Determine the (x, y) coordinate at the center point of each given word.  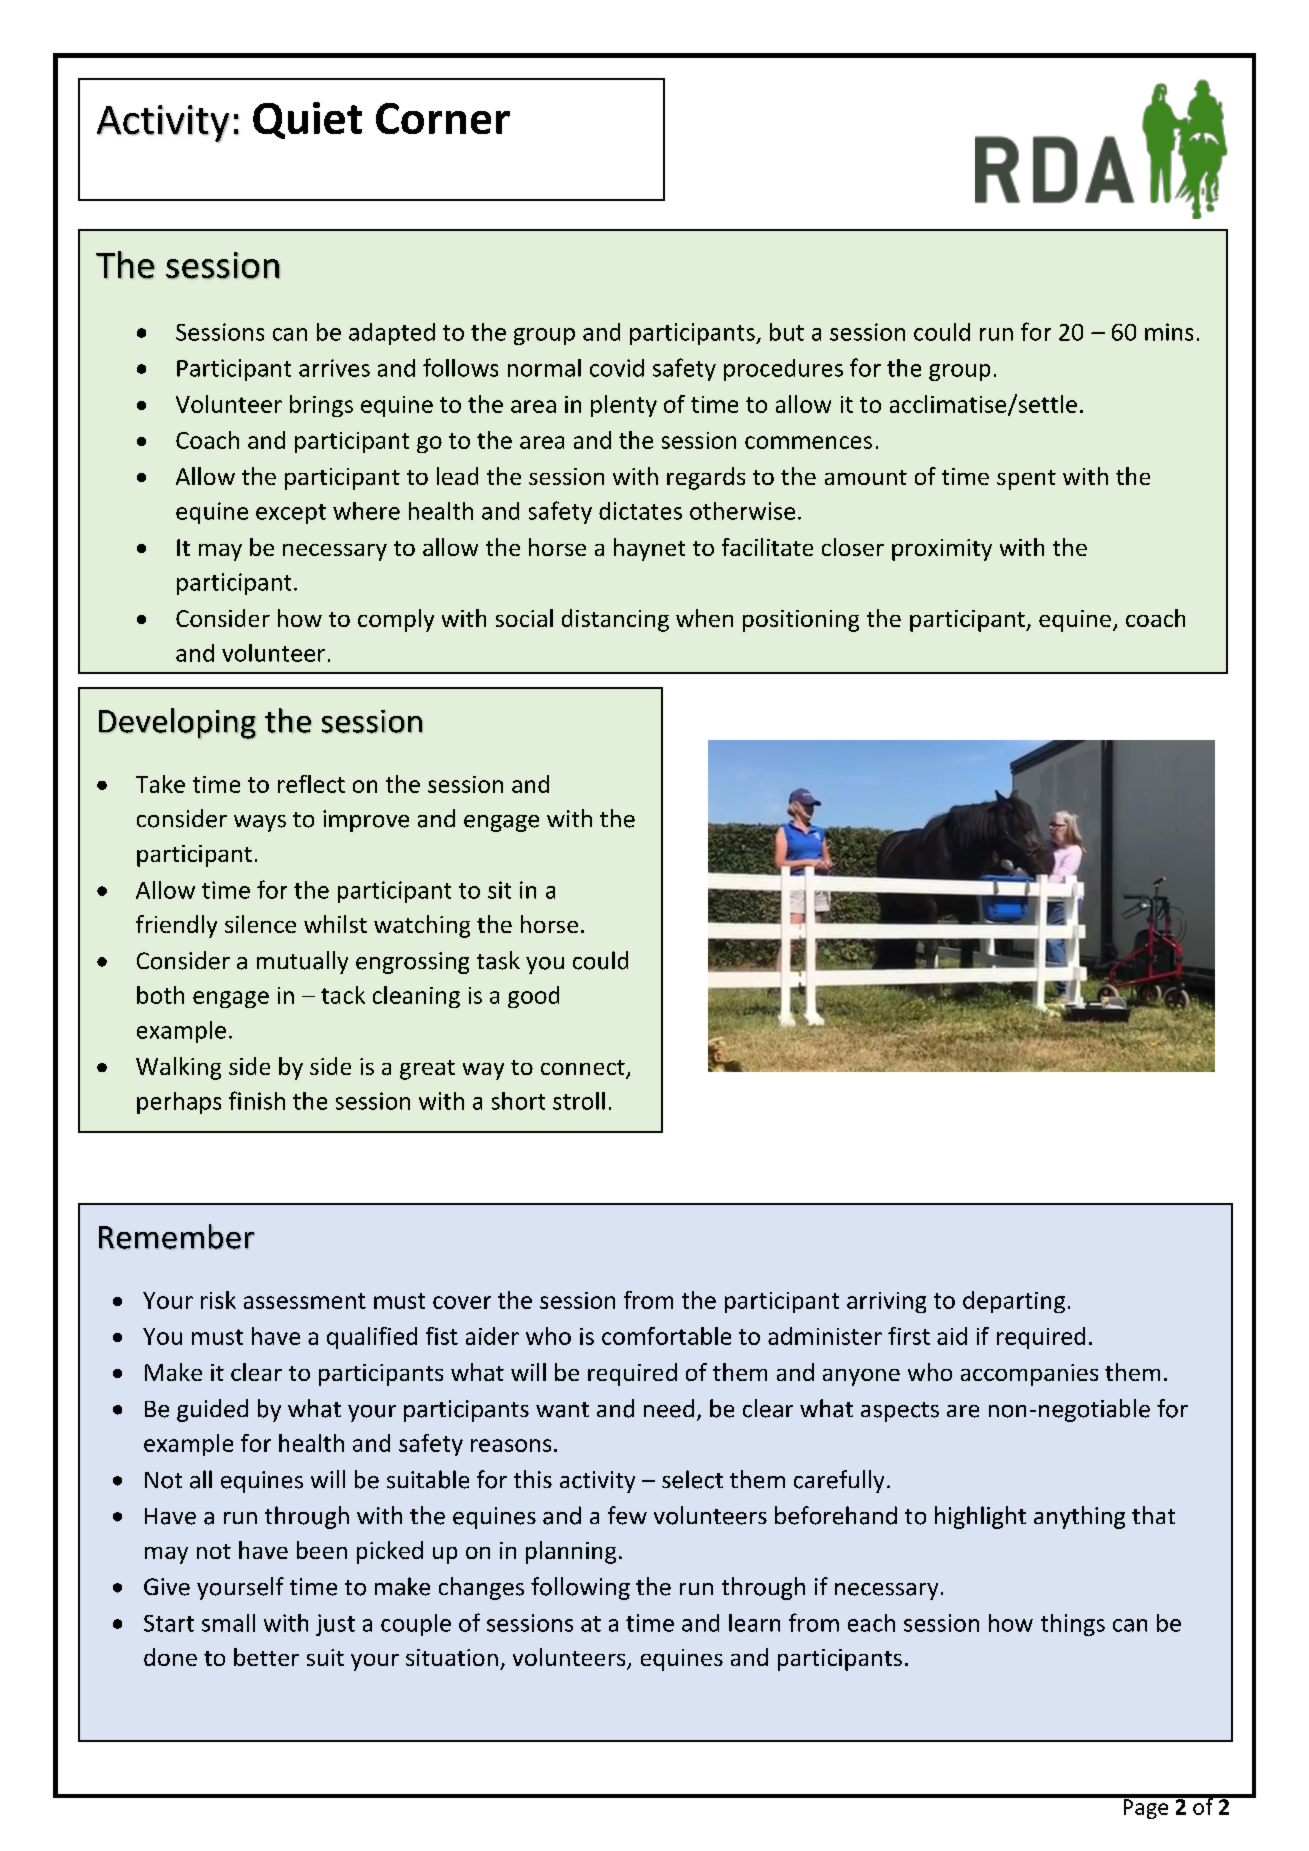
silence (260, 924)
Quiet (307, 120)
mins (1169, 332)
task (498, 960)
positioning (801, 621)
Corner (443, 118)
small (228, 1623)
